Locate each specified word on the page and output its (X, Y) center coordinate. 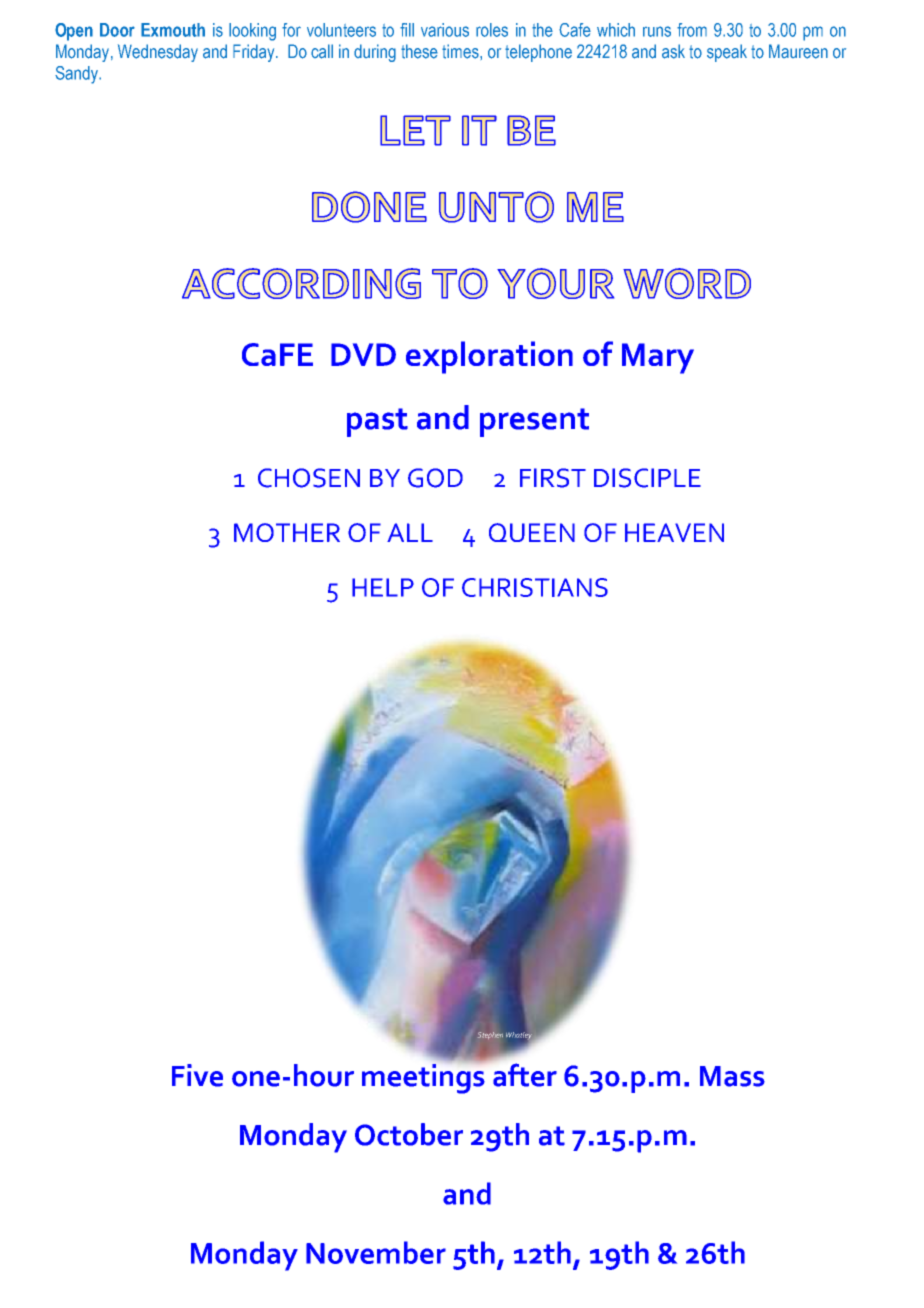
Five (197, 1075)
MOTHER (287, 532)
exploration (489, 357)
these (419, 51)
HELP (383, 587)
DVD (363, 354)
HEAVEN (674, 532)
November (376, 1252)
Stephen (490, 1035)
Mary (658, 358)
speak (727, 53)
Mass (732, 1076)
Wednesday (158, 53)
